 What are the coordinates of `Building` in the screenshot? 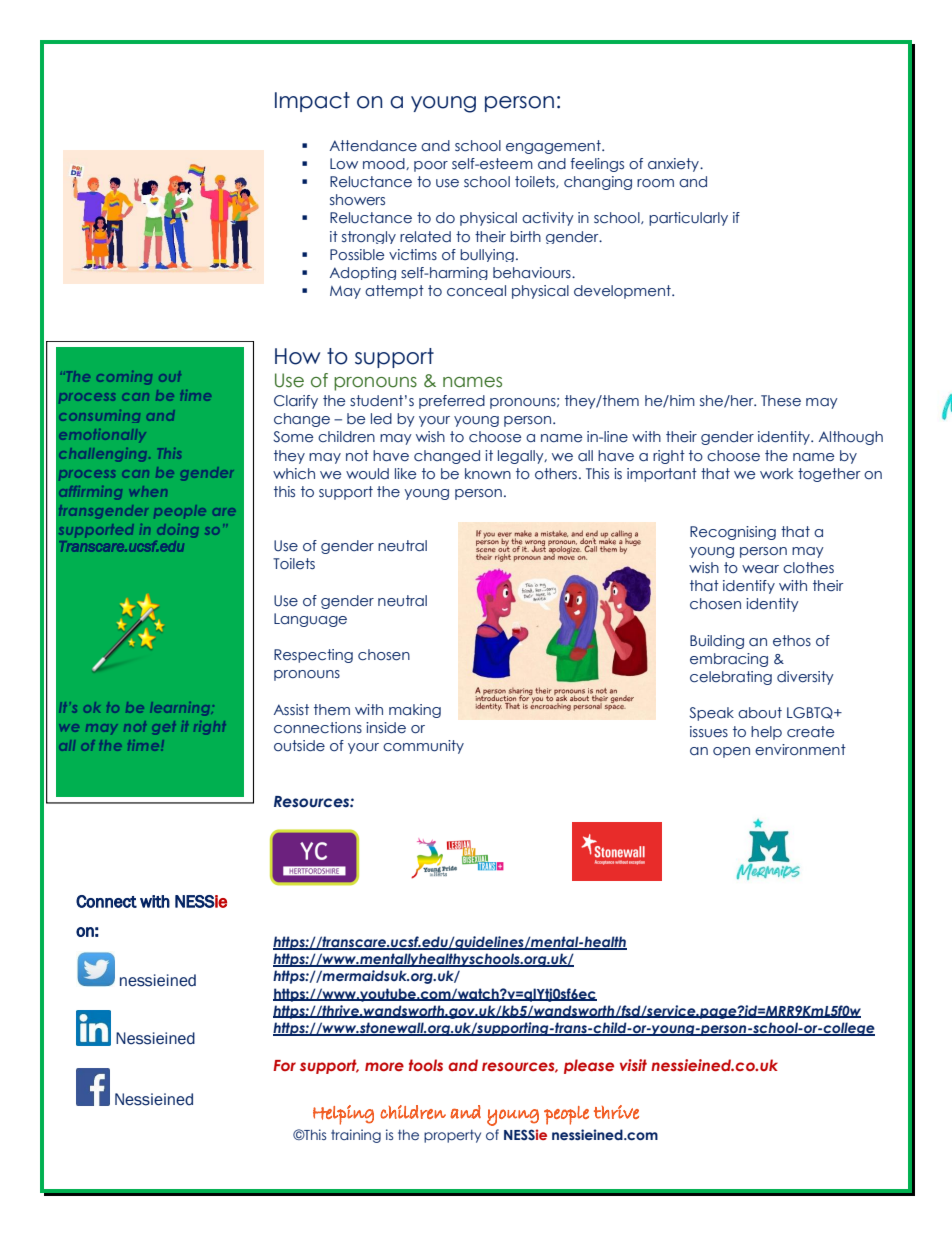 It's located at (717, 642).
